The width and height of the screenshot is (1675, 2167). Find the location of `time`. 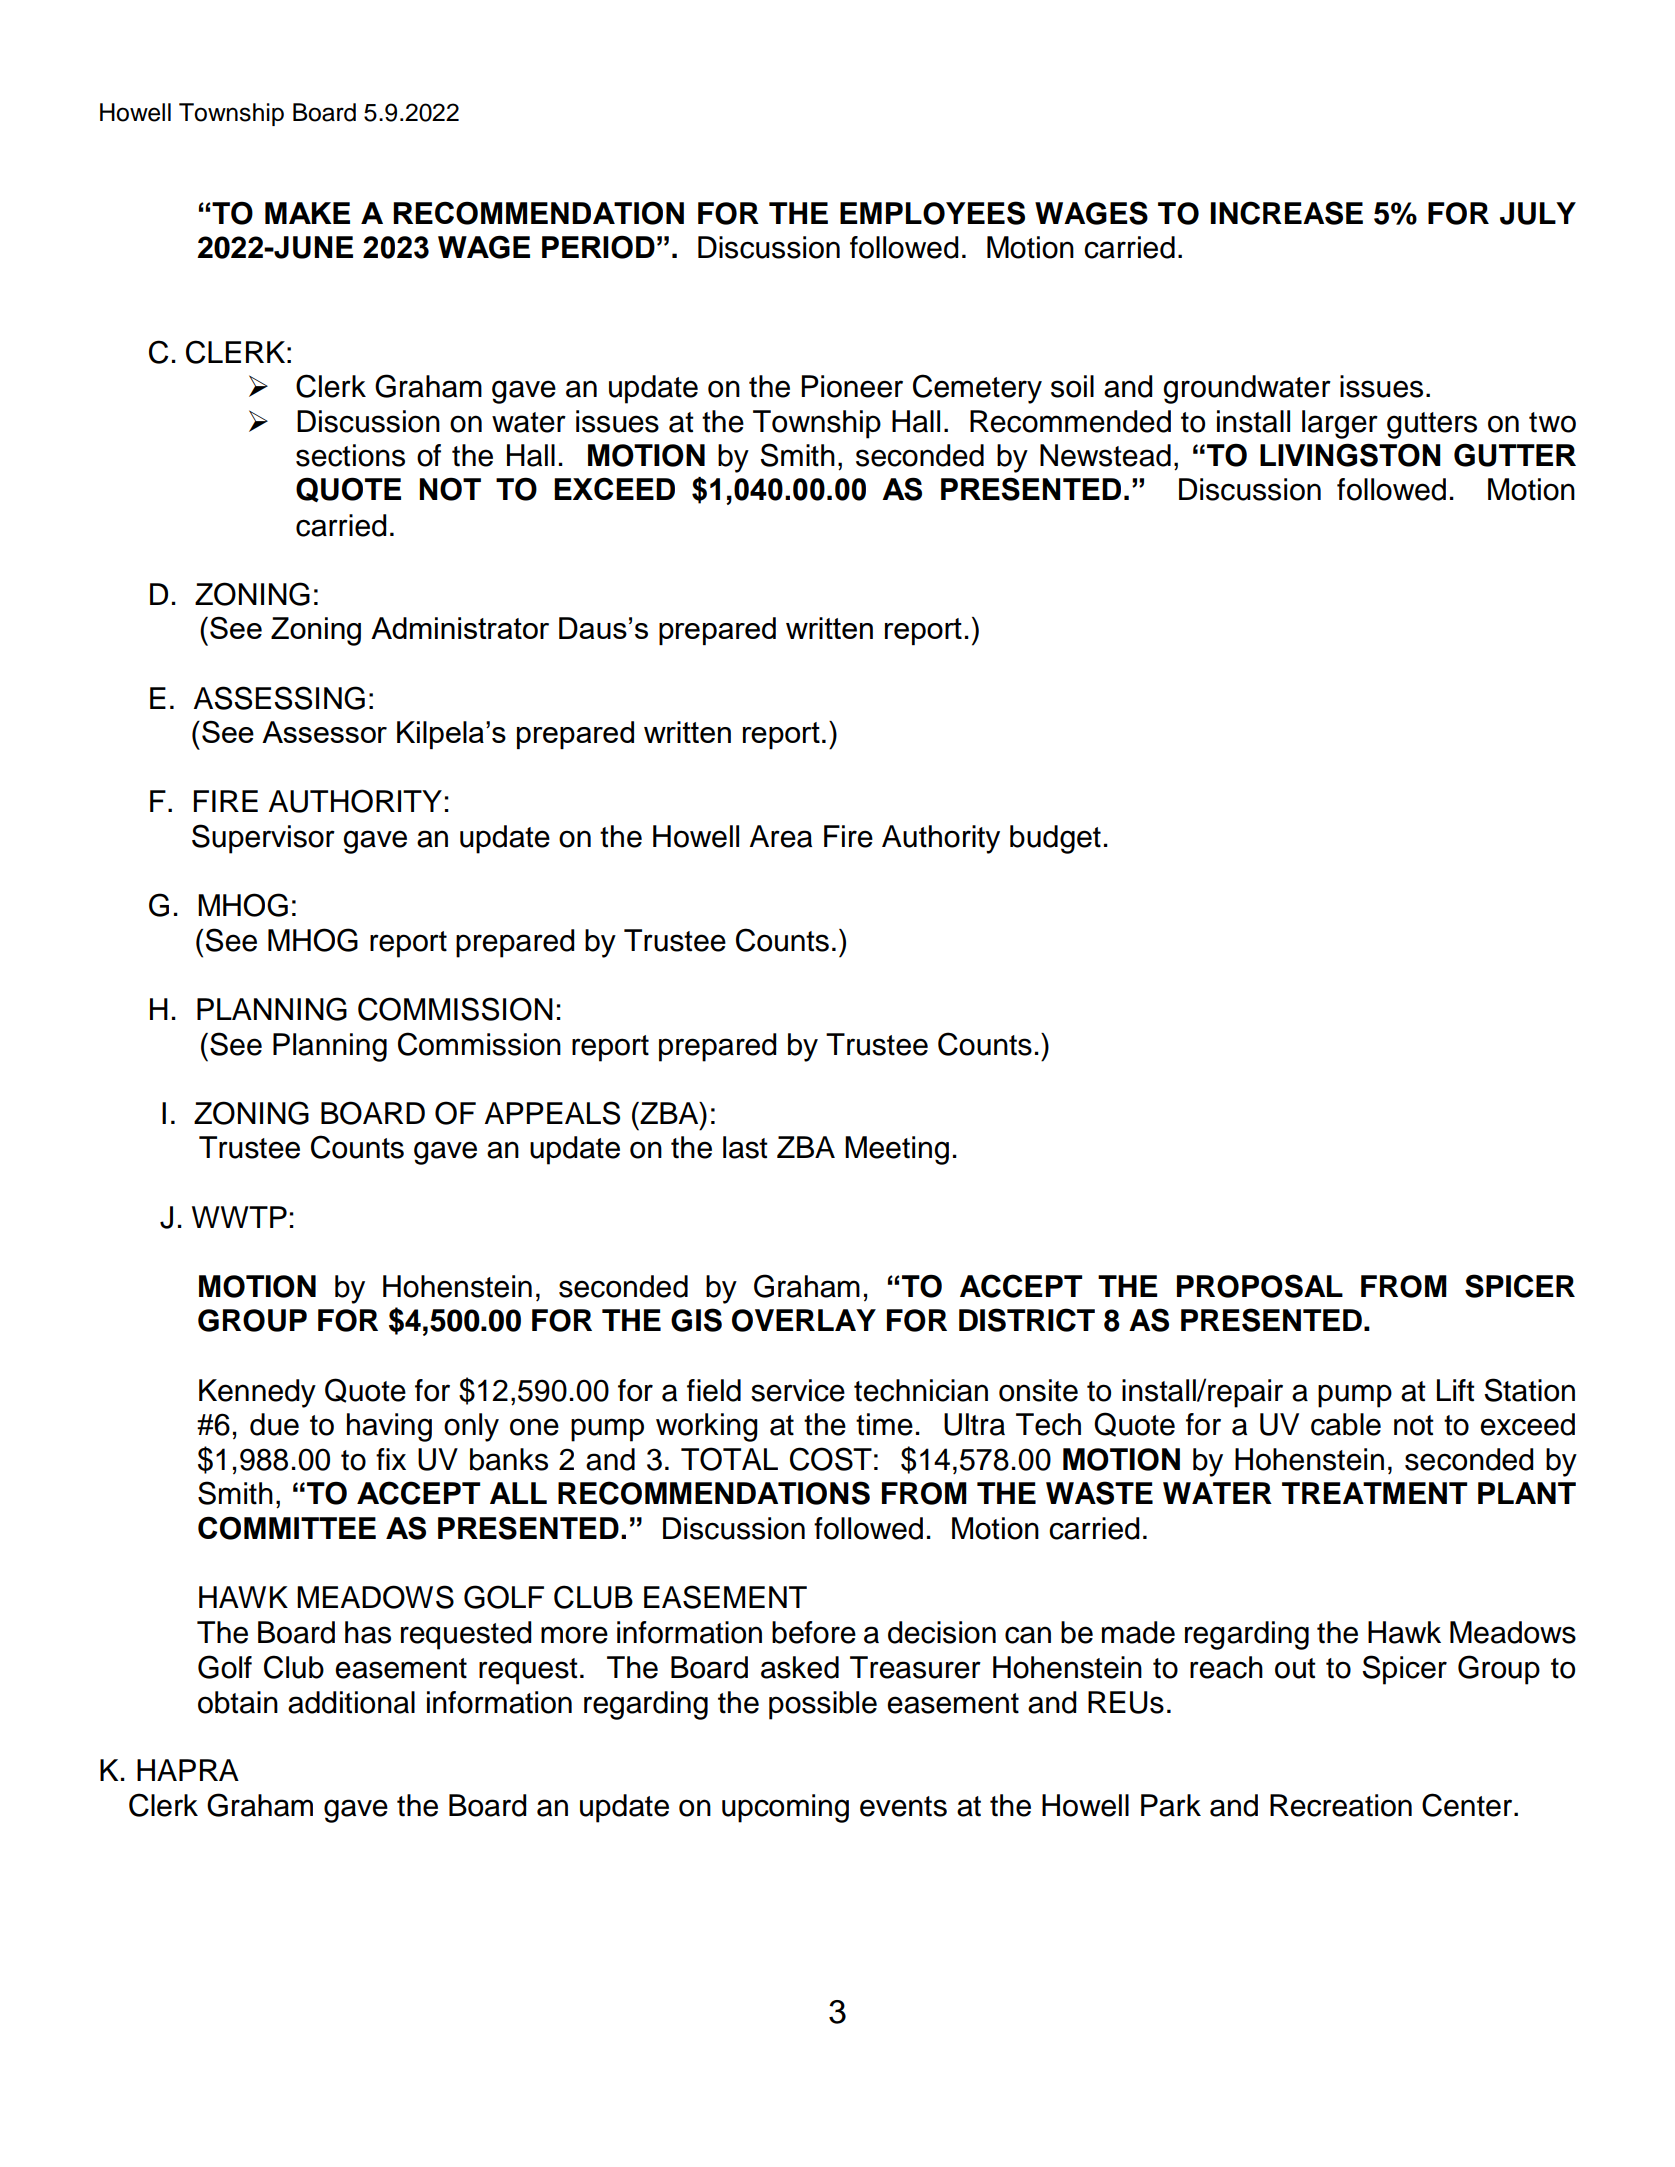

time is located at coordinates (884, 1424).
